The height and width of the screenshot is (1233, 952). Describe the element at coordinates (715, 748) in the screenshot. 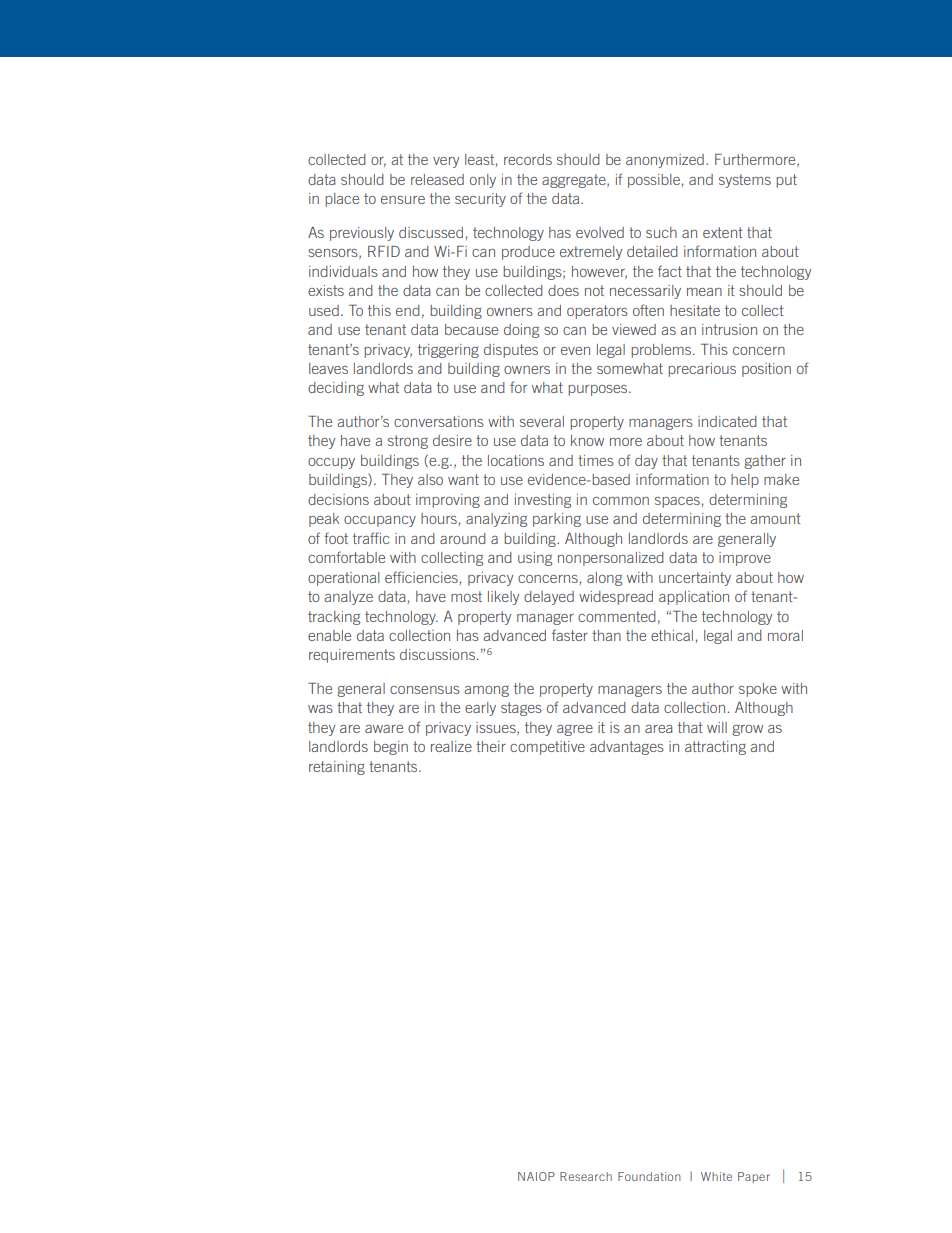

I see `attracting` at that location.
